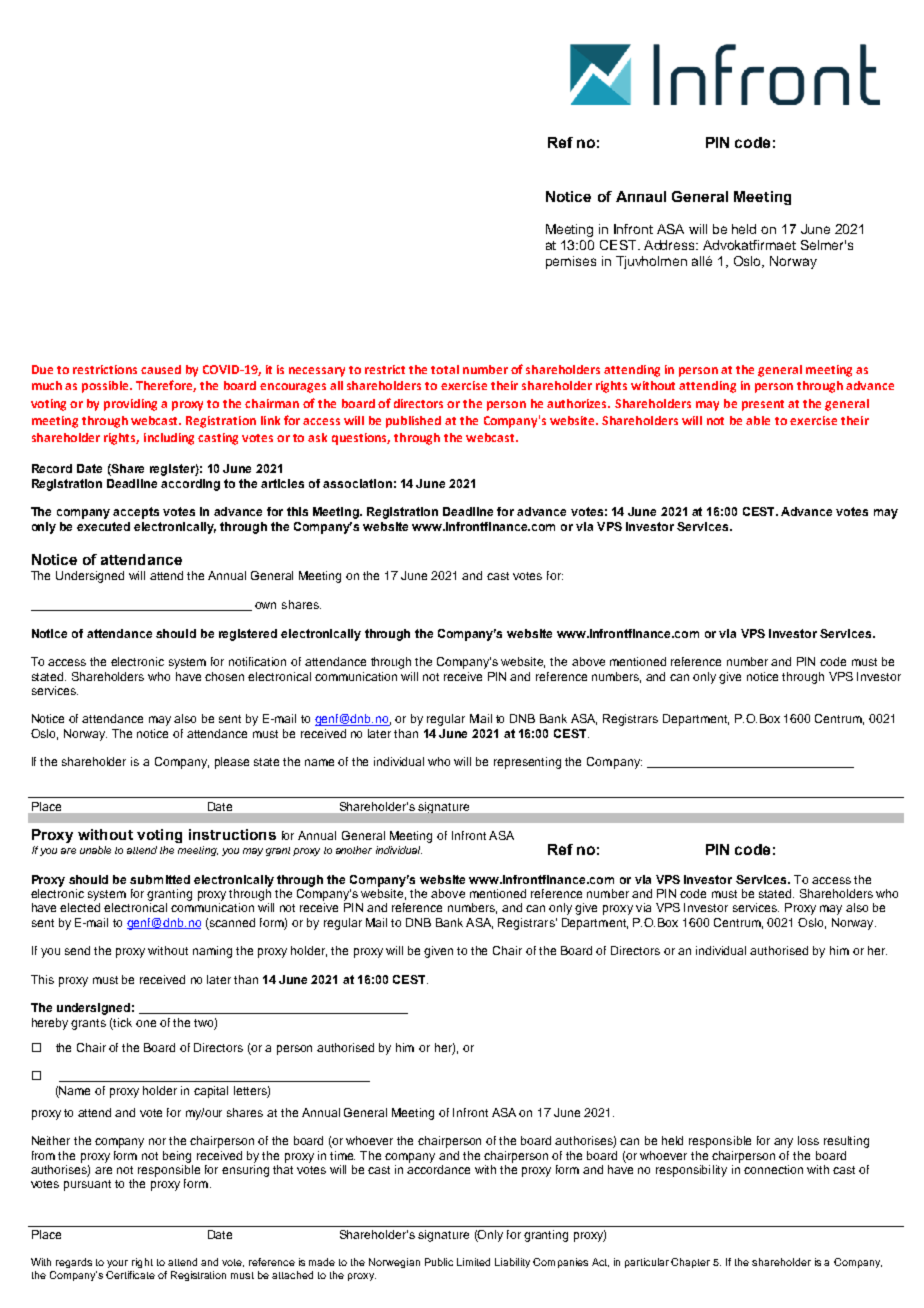  What do you see at coordinates (354, 850) in the page?
I see `another` at bounding box center [354, 850].
